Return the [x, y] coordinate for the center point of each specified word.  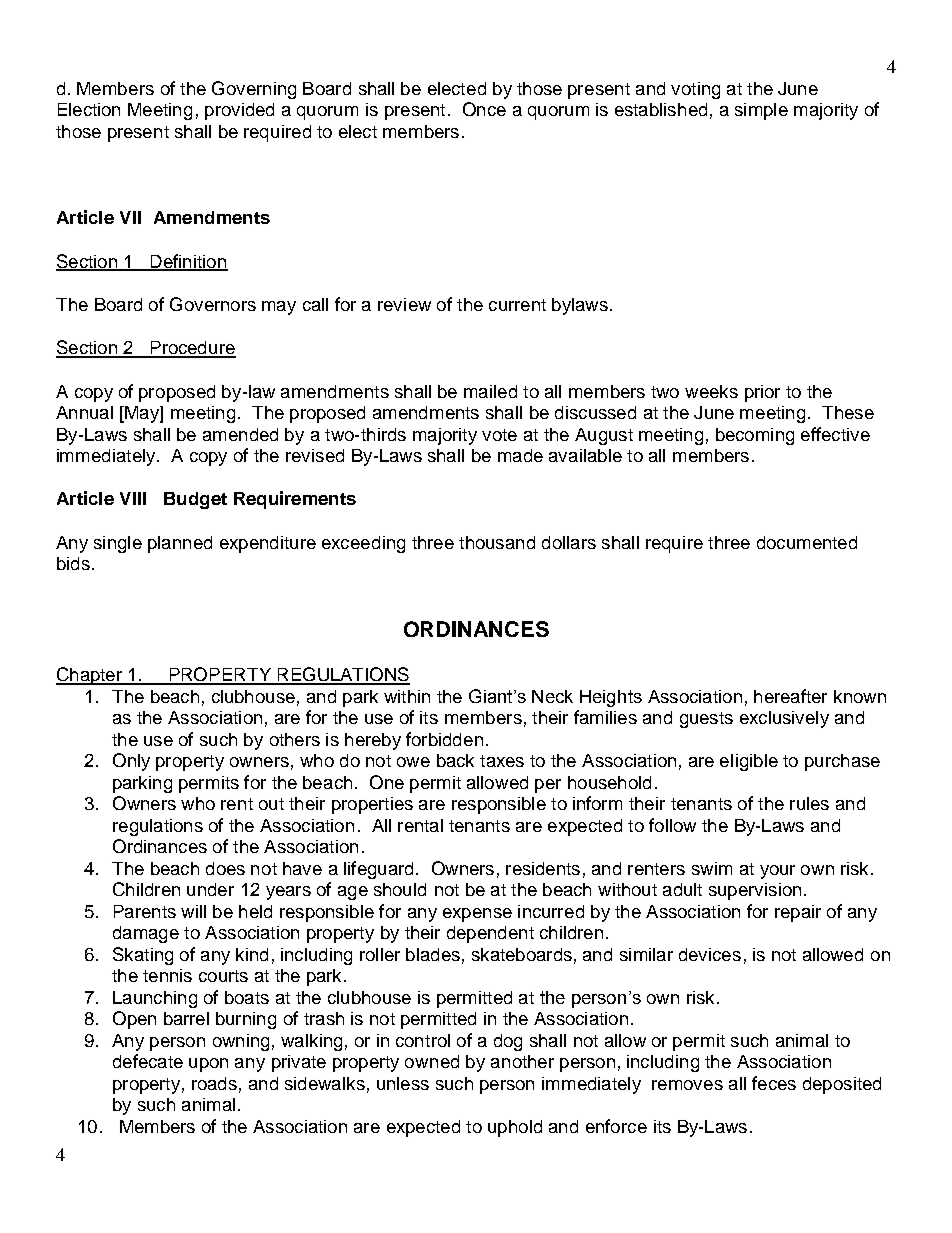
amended [240, 434]
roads [214, 1083]
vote [499, 435]
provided [239, 111]
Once [484, 109]
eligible [749, 762]
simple [761, 111]
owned [432, 1061]
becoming [755, 436]
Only [131, 762]
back [455, 760]
